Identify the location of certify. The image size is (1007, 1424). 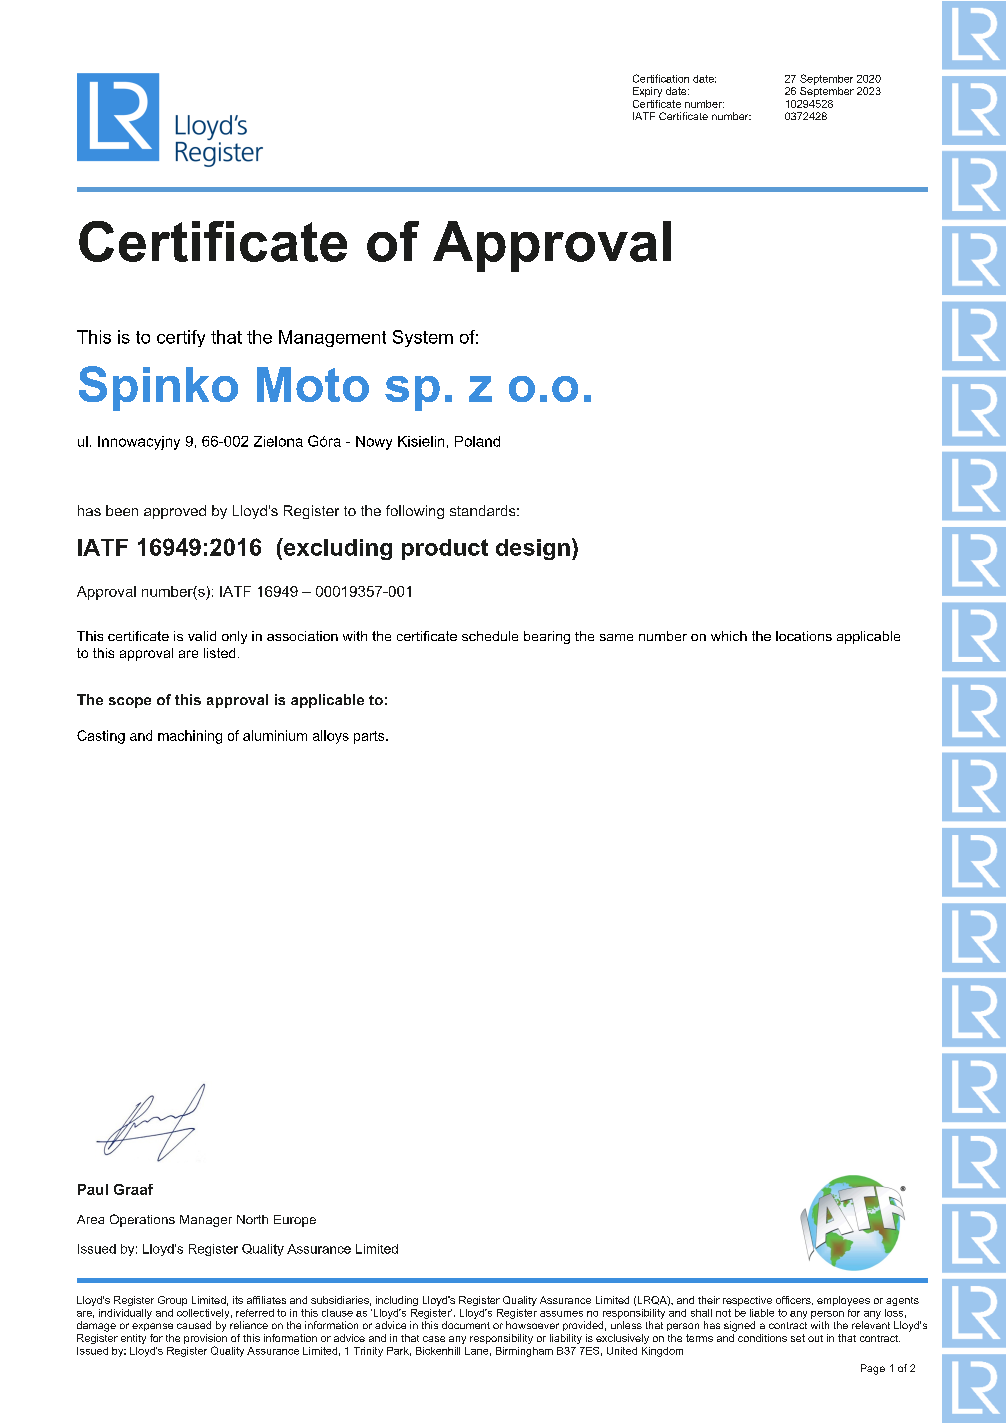
(181, 338).
